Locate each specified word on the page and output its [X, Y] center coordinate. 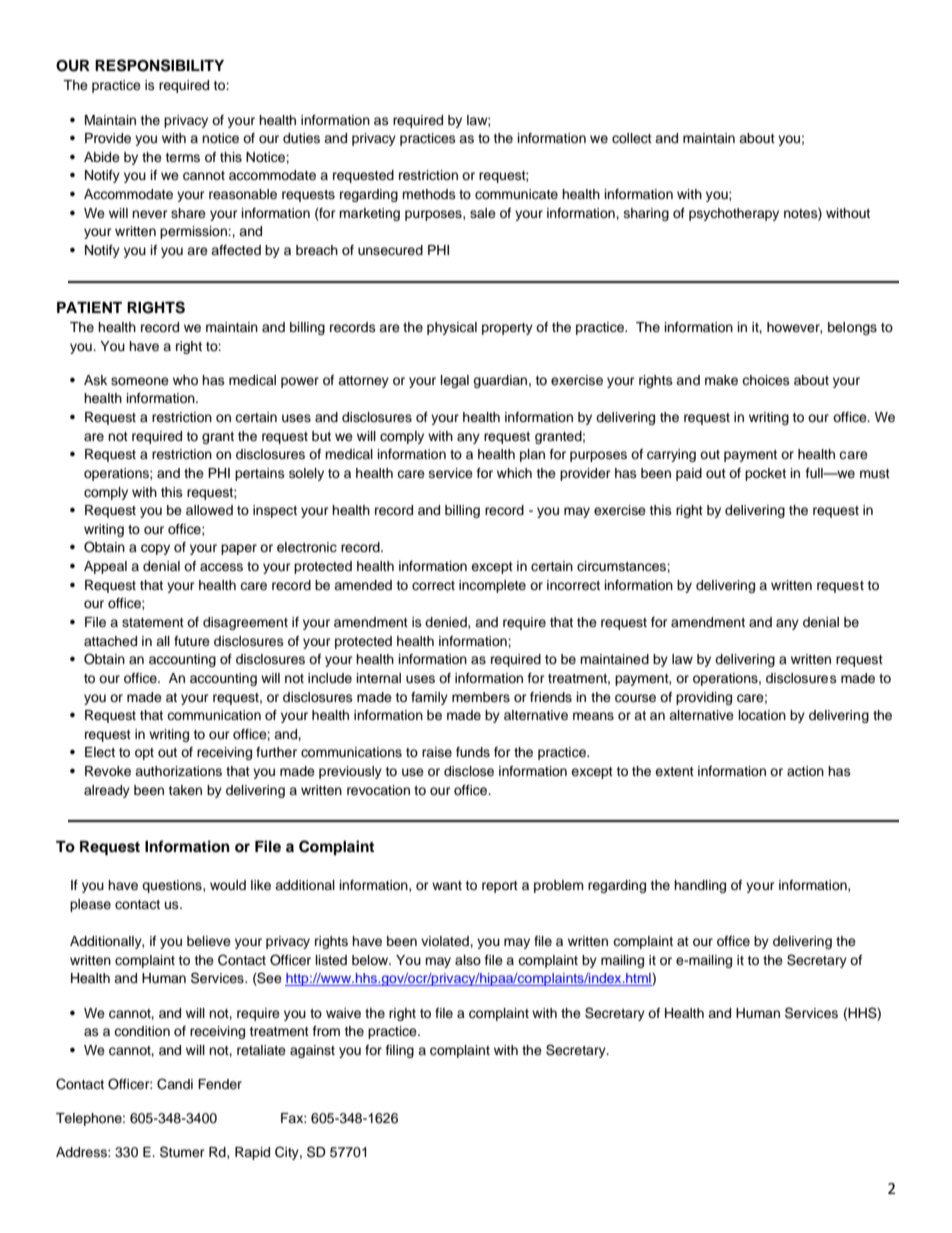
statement [153, 622]
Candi [175, 1084]
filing [400, 1051]
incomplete [492, 586]
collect [632, 138]
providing [704, 698]
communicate [516, 194]
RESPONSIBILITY [159, 65]
